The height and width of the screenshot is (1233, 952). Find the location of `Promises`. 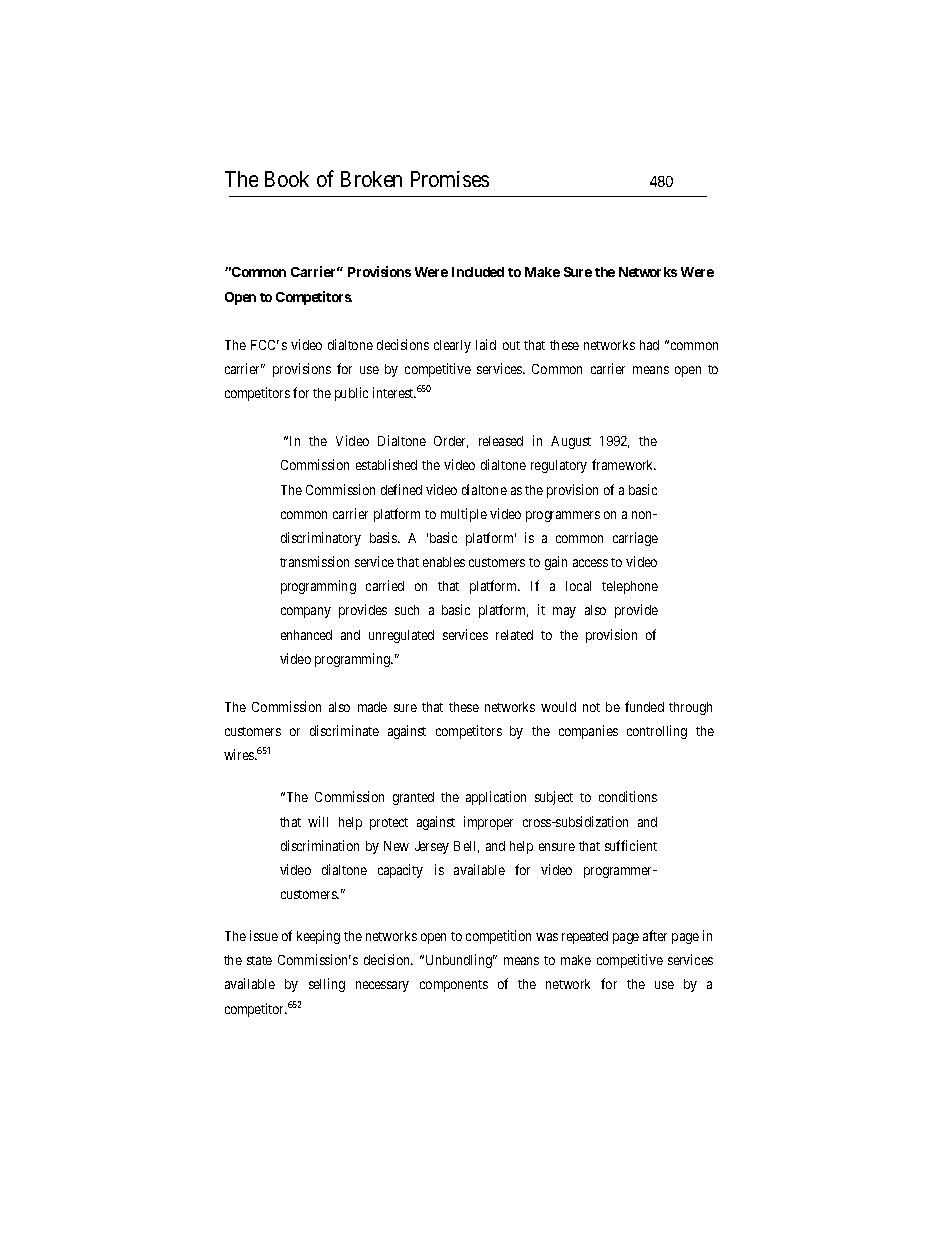

Promises is located at coordinates (450, 179).
